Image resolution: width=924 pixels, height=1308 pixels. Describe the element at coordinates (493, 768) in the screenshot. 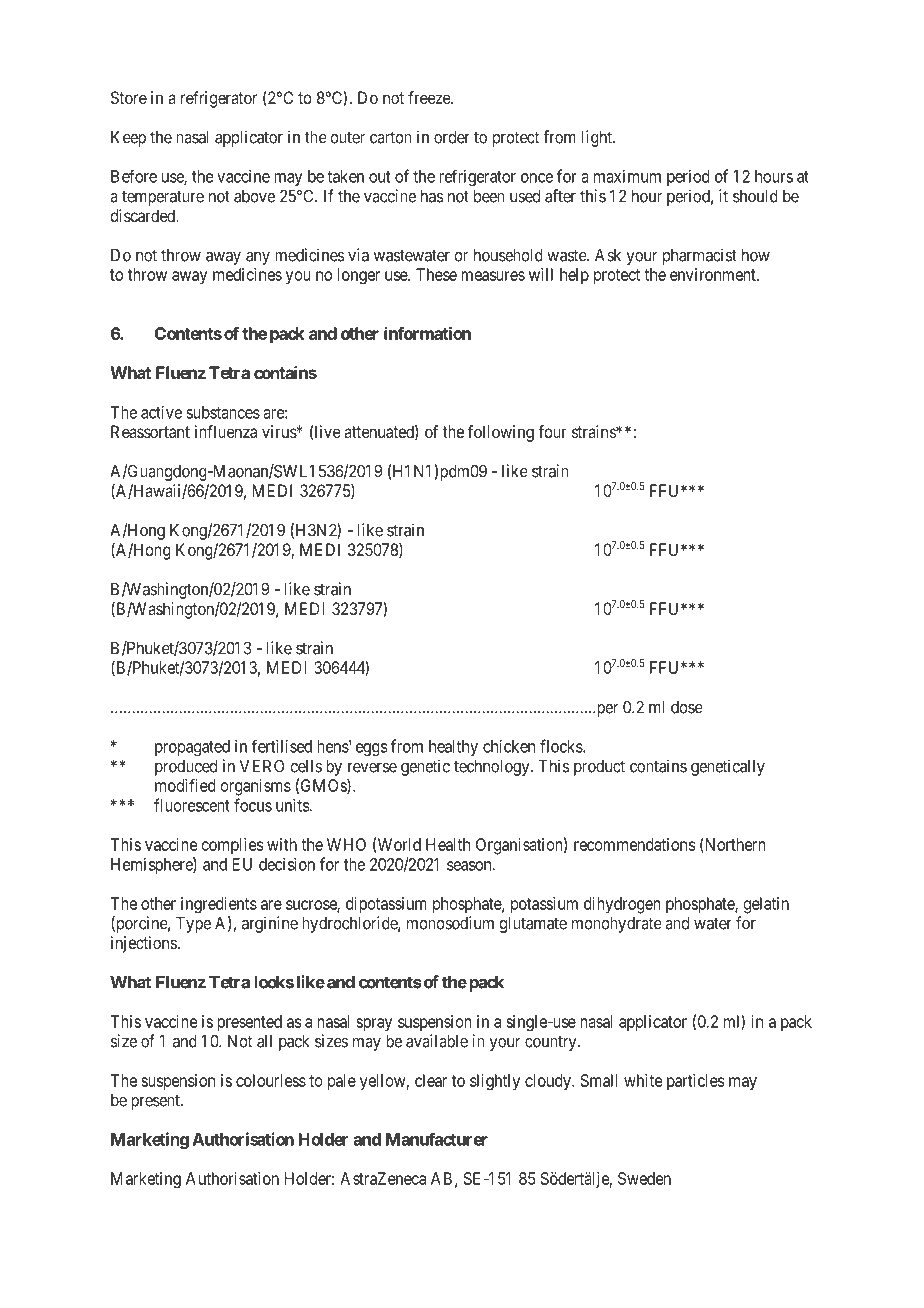

I see `technology` at that location.
